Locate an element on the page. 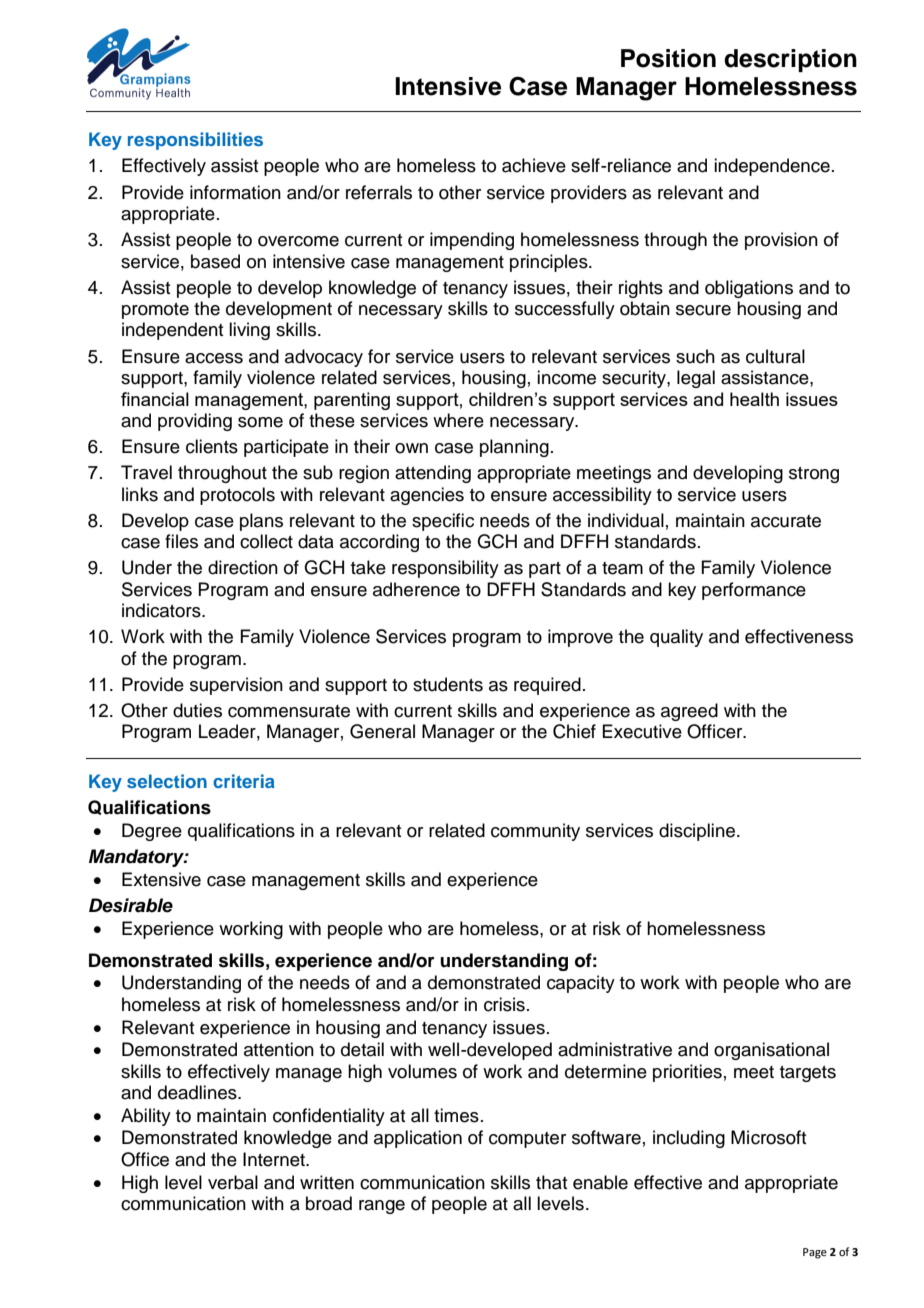 The image size is (924, 1308). crisis is located at coordinates (504, 1004).
